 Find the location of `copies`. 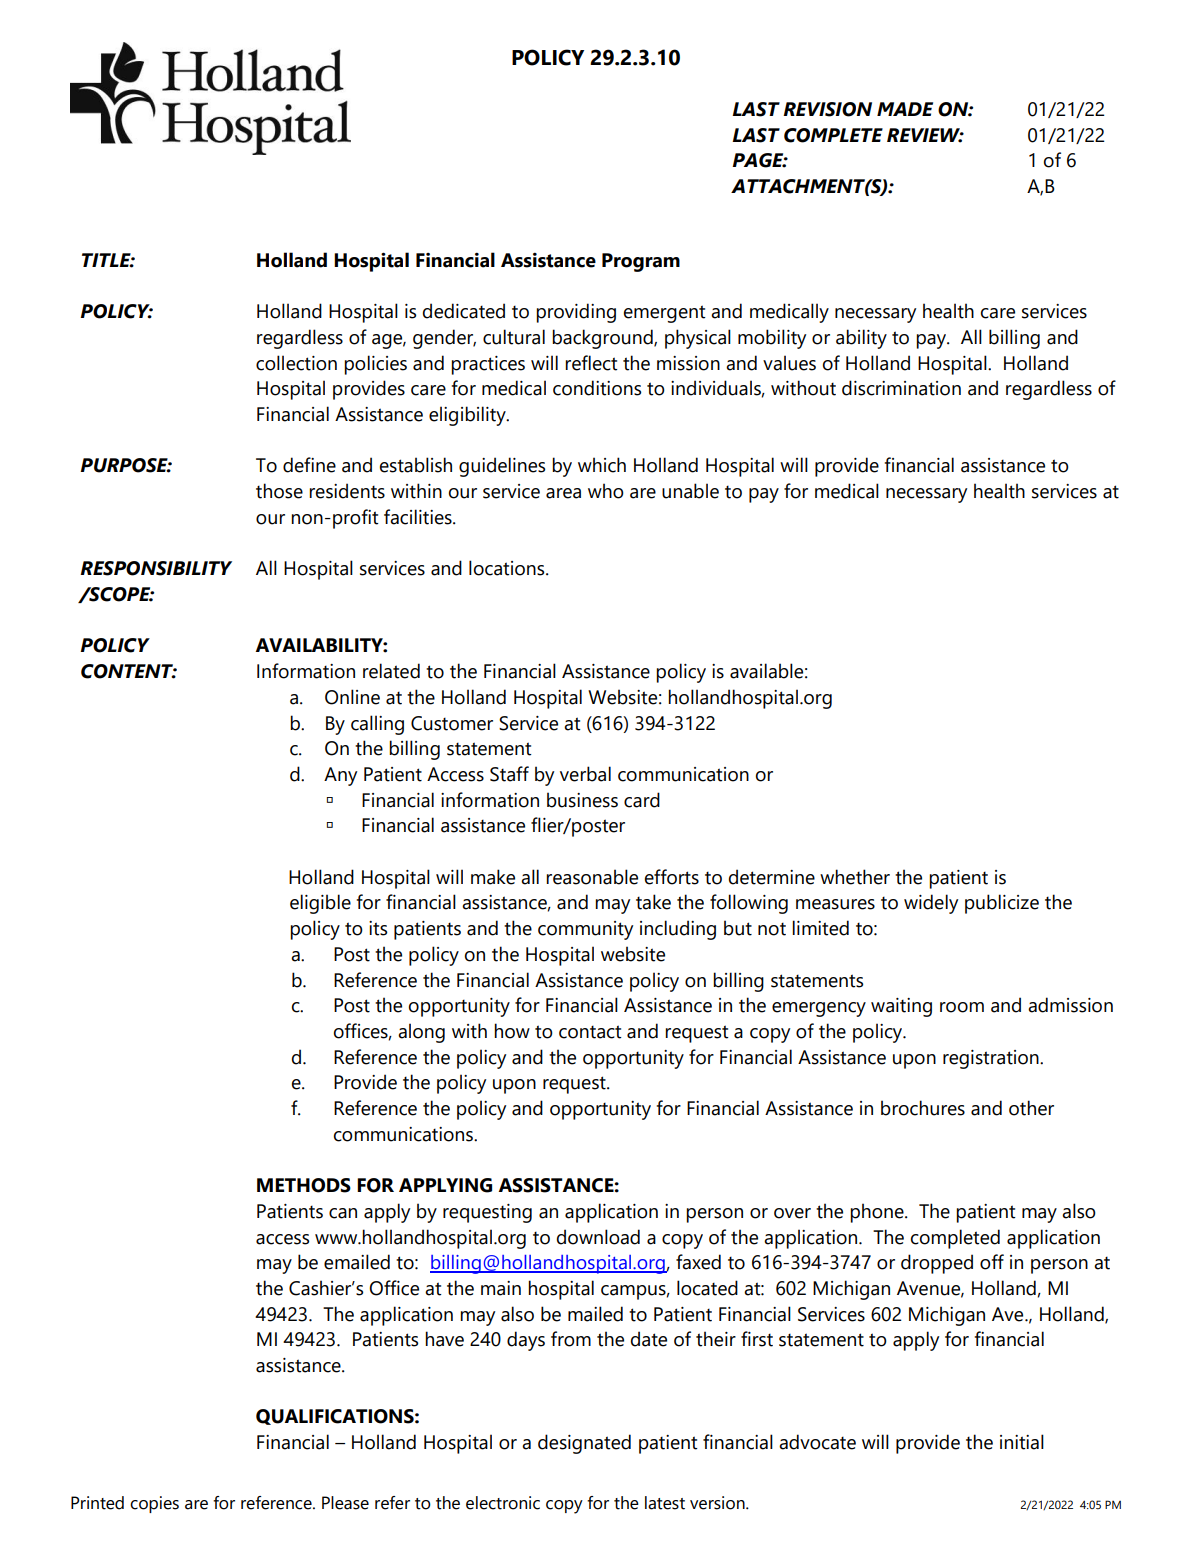

copies is located at coordinates (154, 1504).
